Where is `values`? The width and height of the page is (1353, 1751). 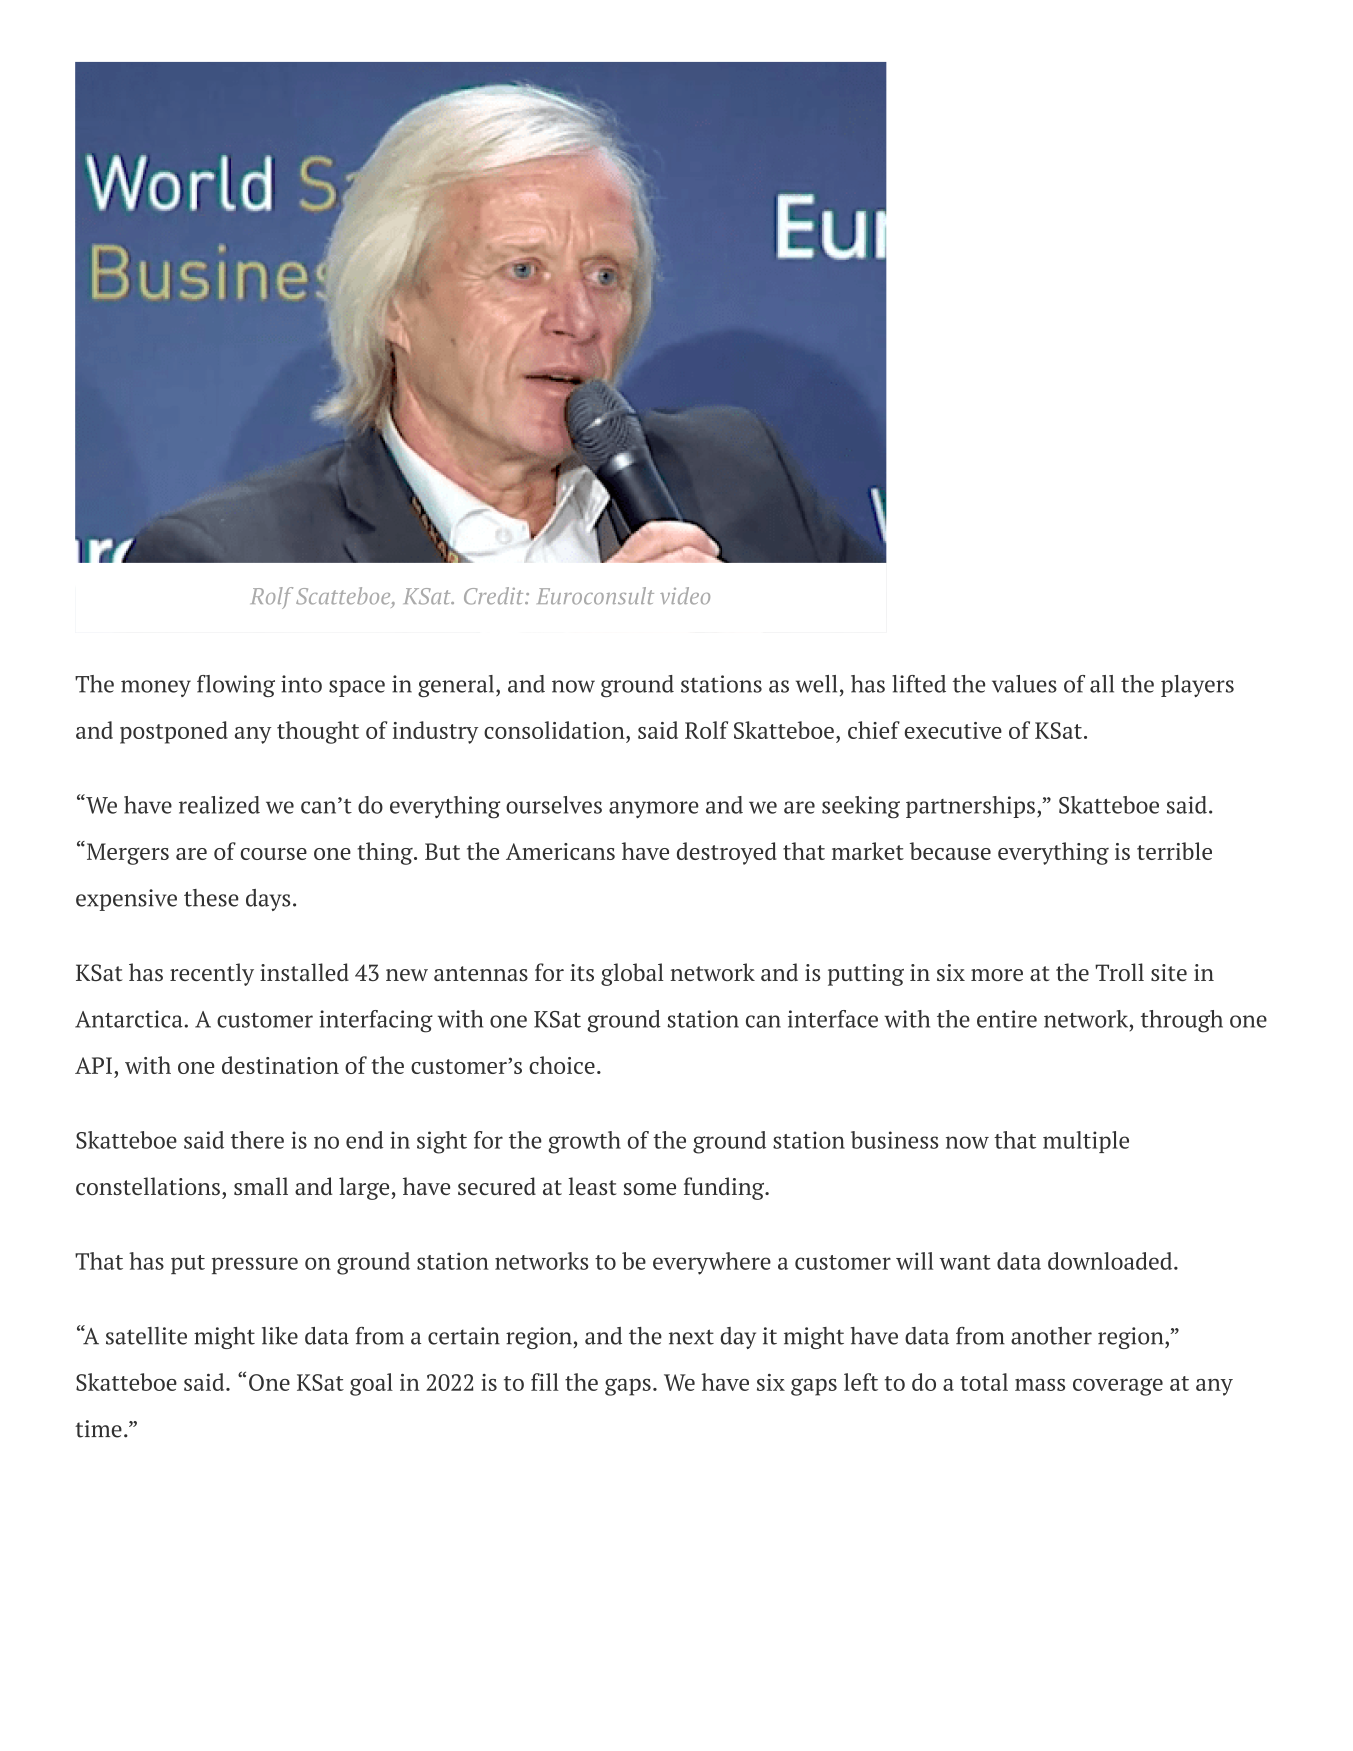
values is located at coordinates (1024, 684).
